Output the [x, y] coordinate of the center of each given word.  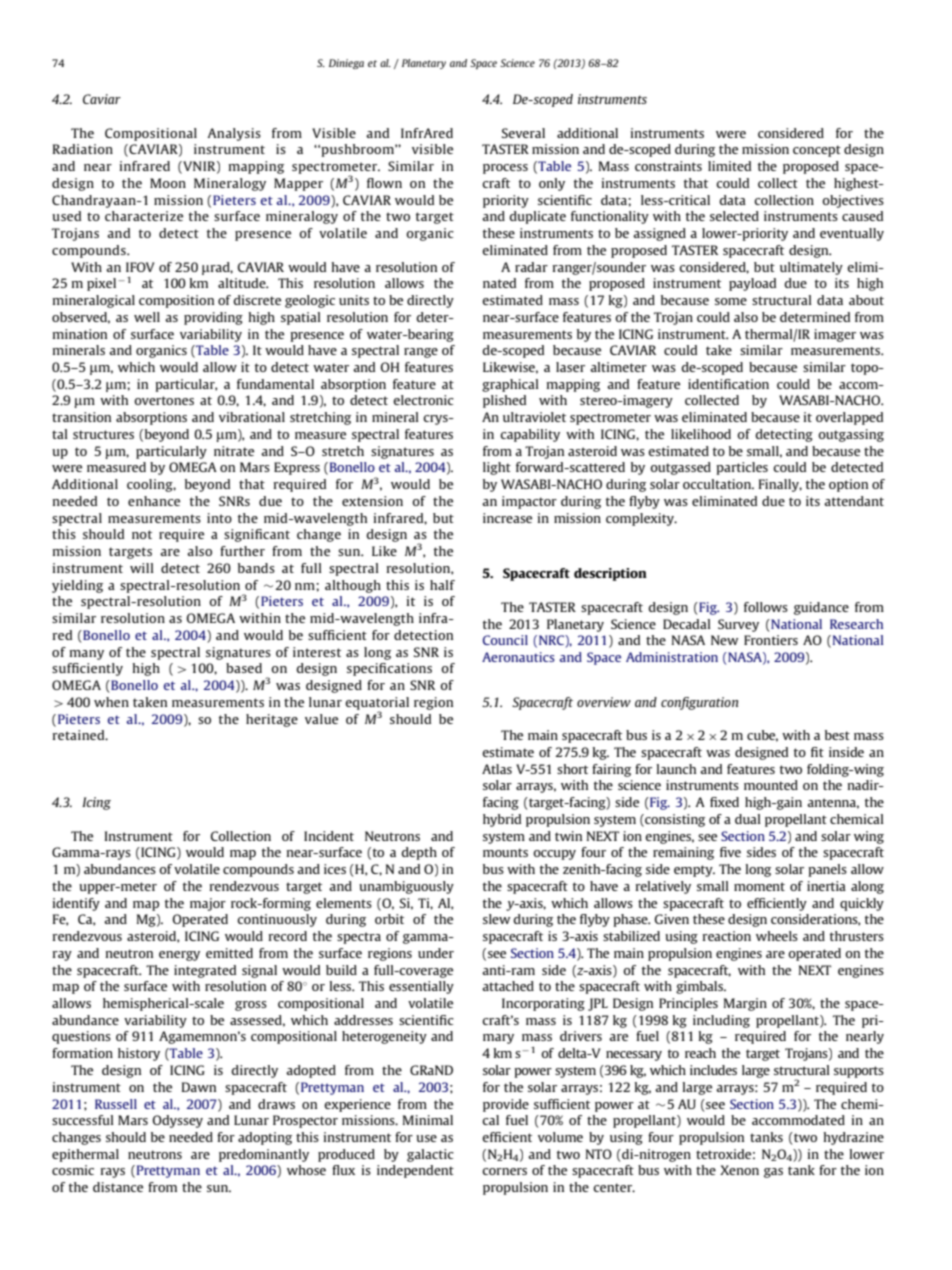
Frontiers [771, 640]
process [505, 169]
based [244, 668]
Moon [168, 183]
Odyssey [178, 1121]
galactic [430, 1155]
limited [729, 166]
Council [505, 640]
